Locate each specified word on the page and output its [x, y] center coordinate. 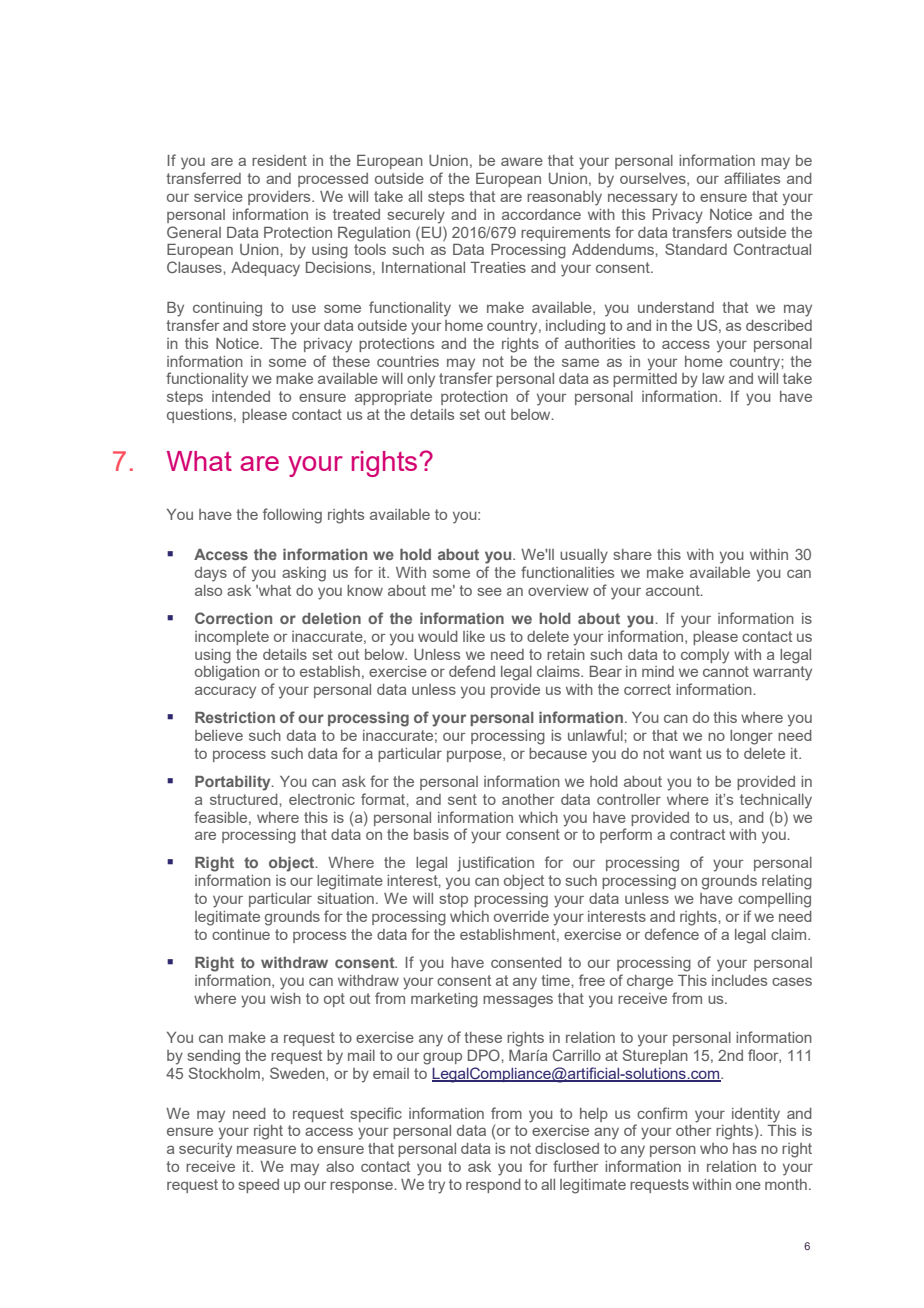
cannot [726, 671]
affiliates [752, 178]
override [521, 916]
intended [241, 396]
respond [493, 1186]
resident [279, 160]
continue [241, 934]
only [421, 380]
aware [522, 161]
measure [266, 1149]
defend [472, 671]
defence [672, 934]
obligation [227, 673]
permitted [645, 380]
